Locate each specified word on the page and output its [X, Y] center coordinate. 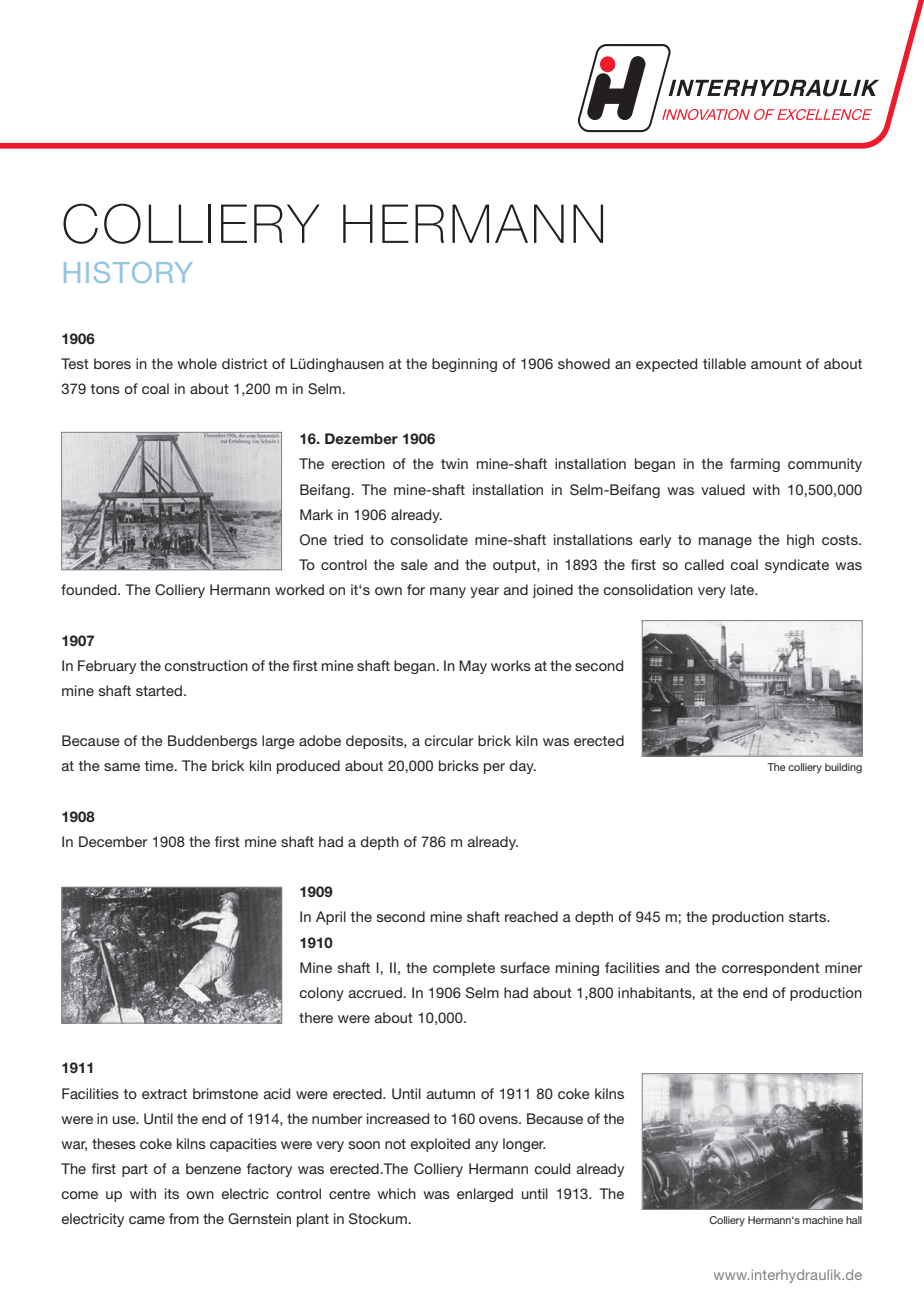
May [473, 667]
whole [197, 363]
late [744, 589]
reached [531, 916]
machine [823, 1220]
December [113, 841]
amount [776, 364]
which [396, 1193]
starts [808, 917]
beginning [464, 365]
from [184, 1218]
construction [206, 665]
